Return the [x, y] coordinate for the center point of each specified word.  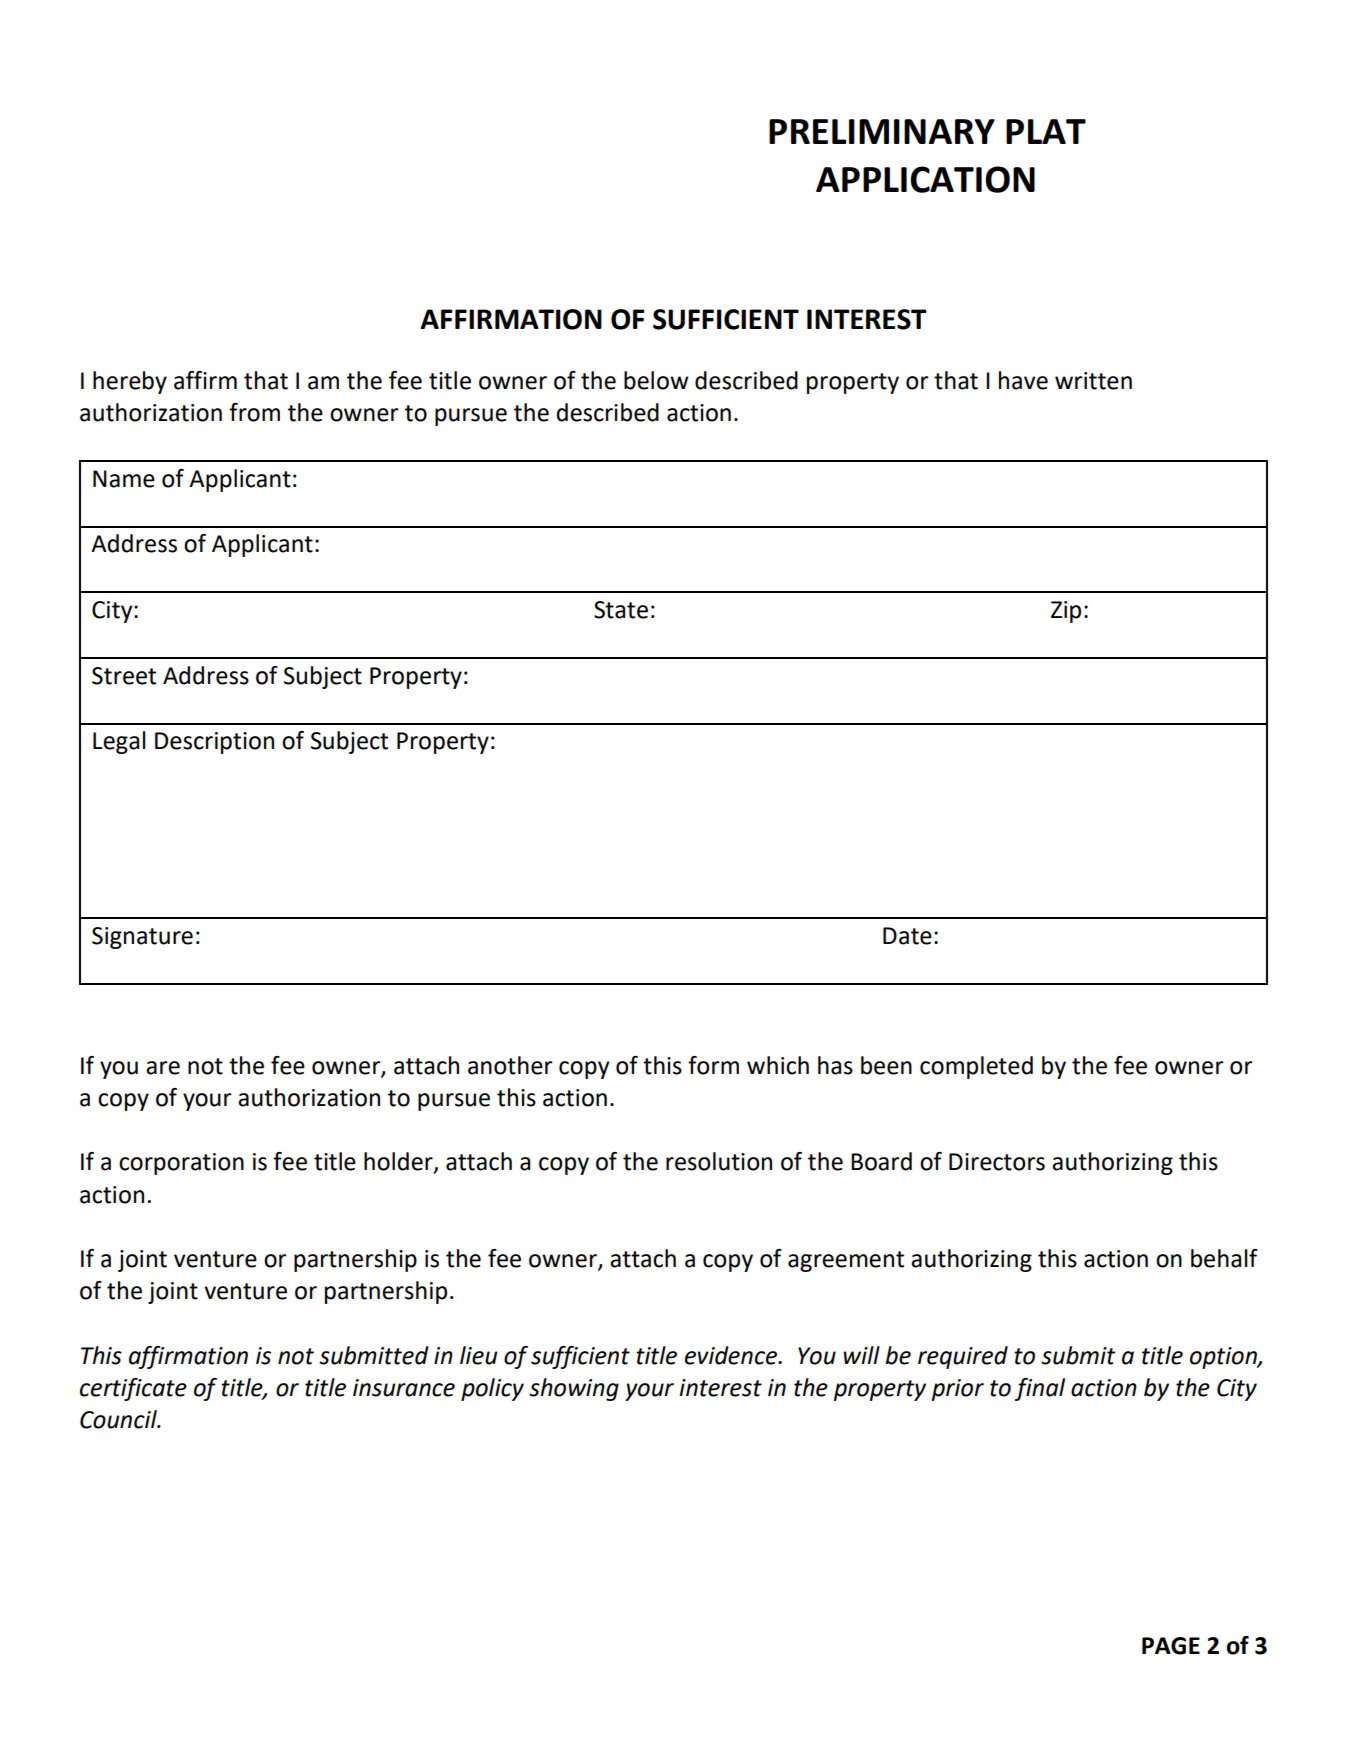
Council [119, 1419]
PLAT [1046, 131]
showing [574, 1389]
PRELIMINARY [882, 131]
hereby [130, 382]
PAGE [1171, 1646]
